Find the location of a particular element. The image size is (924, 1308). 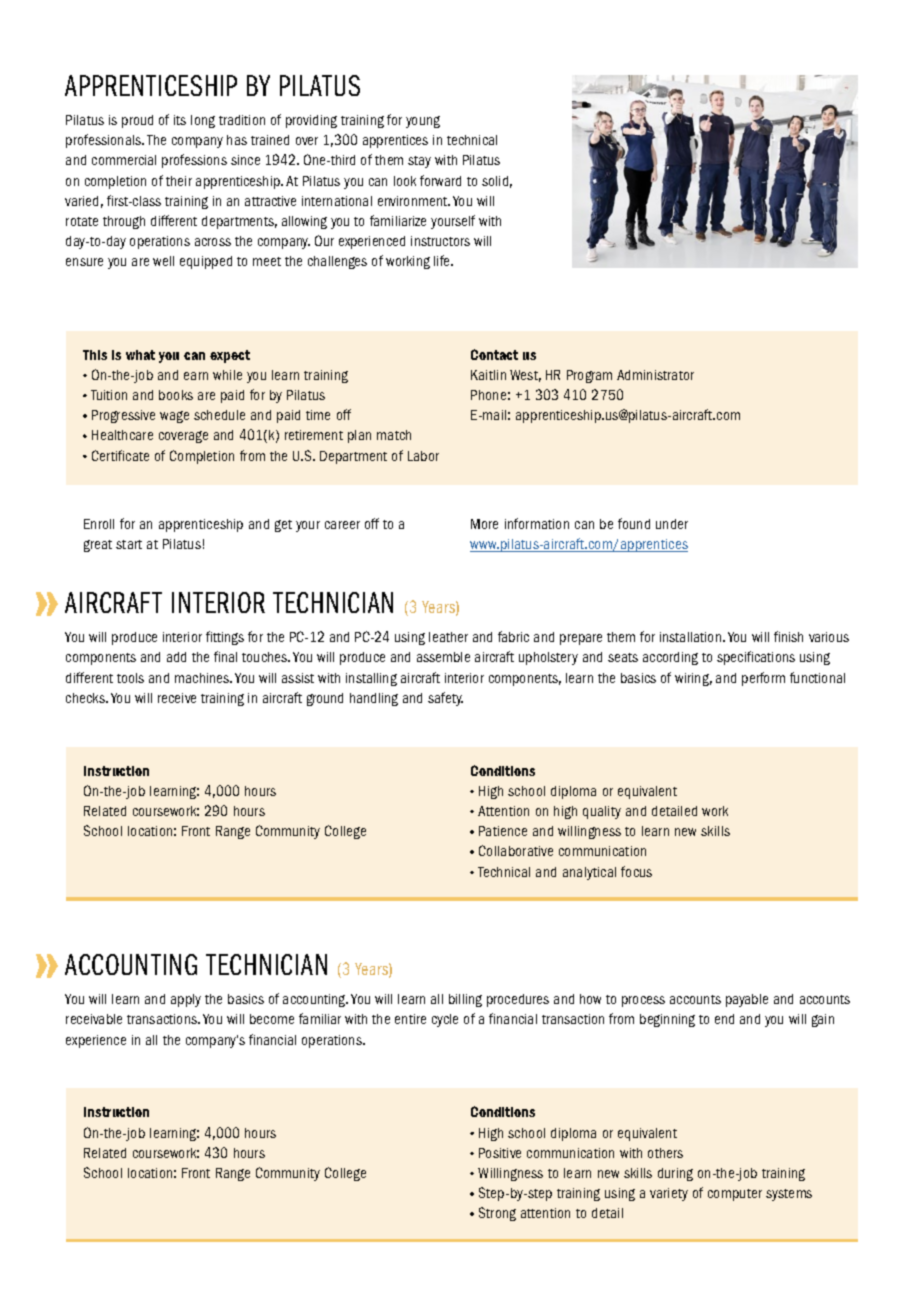

what is located at coordinates (140, 355).
